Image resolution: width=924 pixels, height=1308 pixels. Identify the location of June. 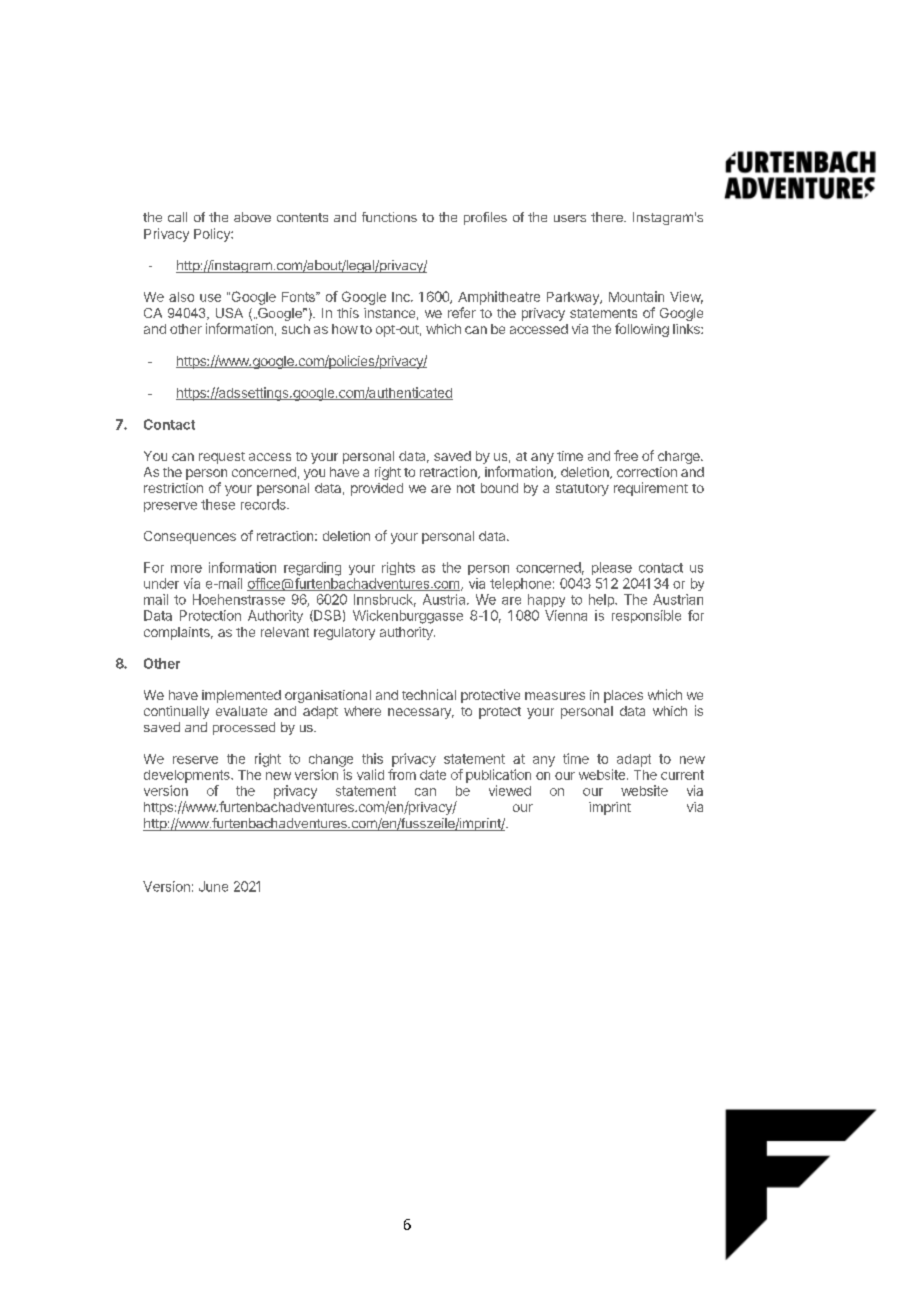
(213, 886).
